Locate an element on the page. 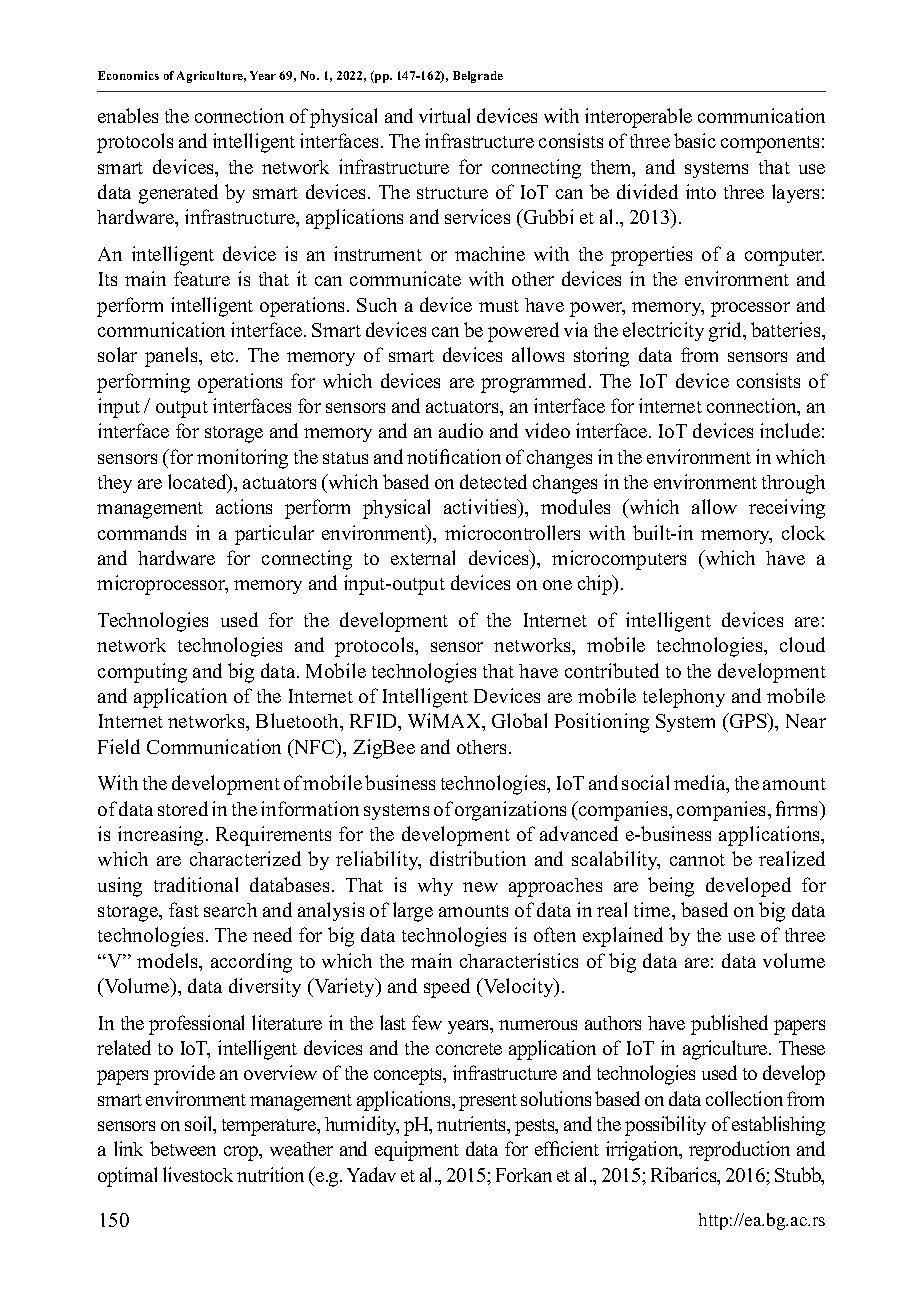  virtual is located at coordinates (444, 115).
